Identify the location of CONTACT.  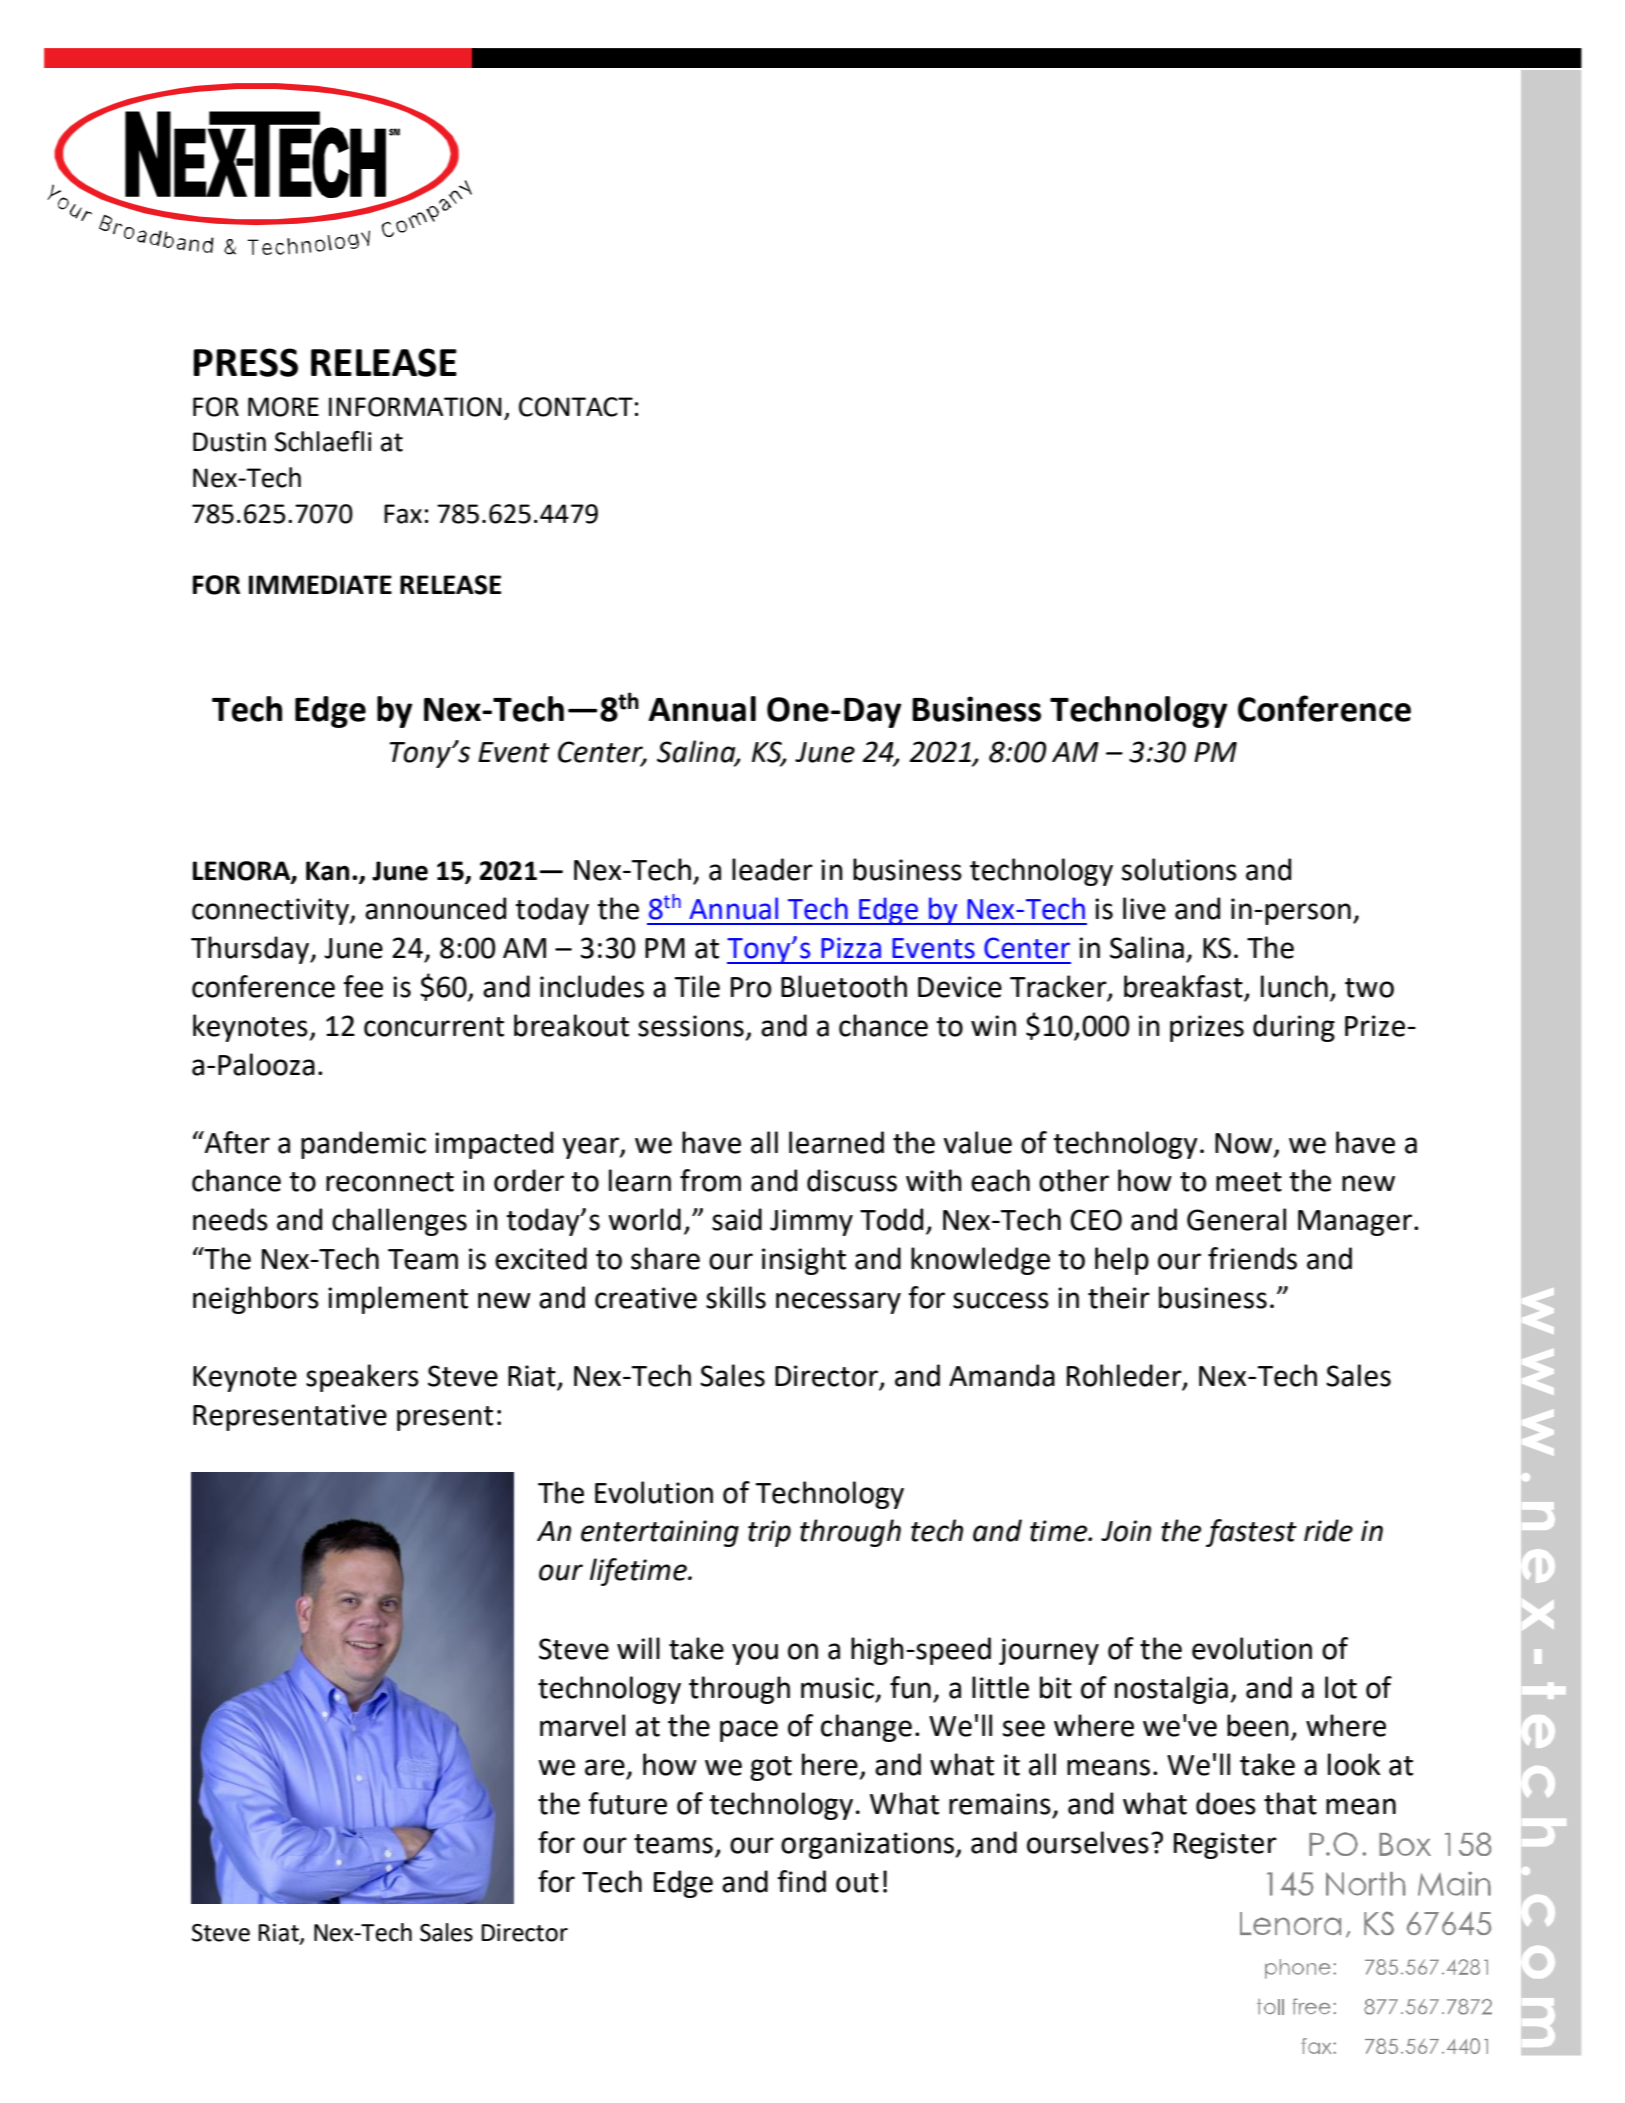
(576, 407).
